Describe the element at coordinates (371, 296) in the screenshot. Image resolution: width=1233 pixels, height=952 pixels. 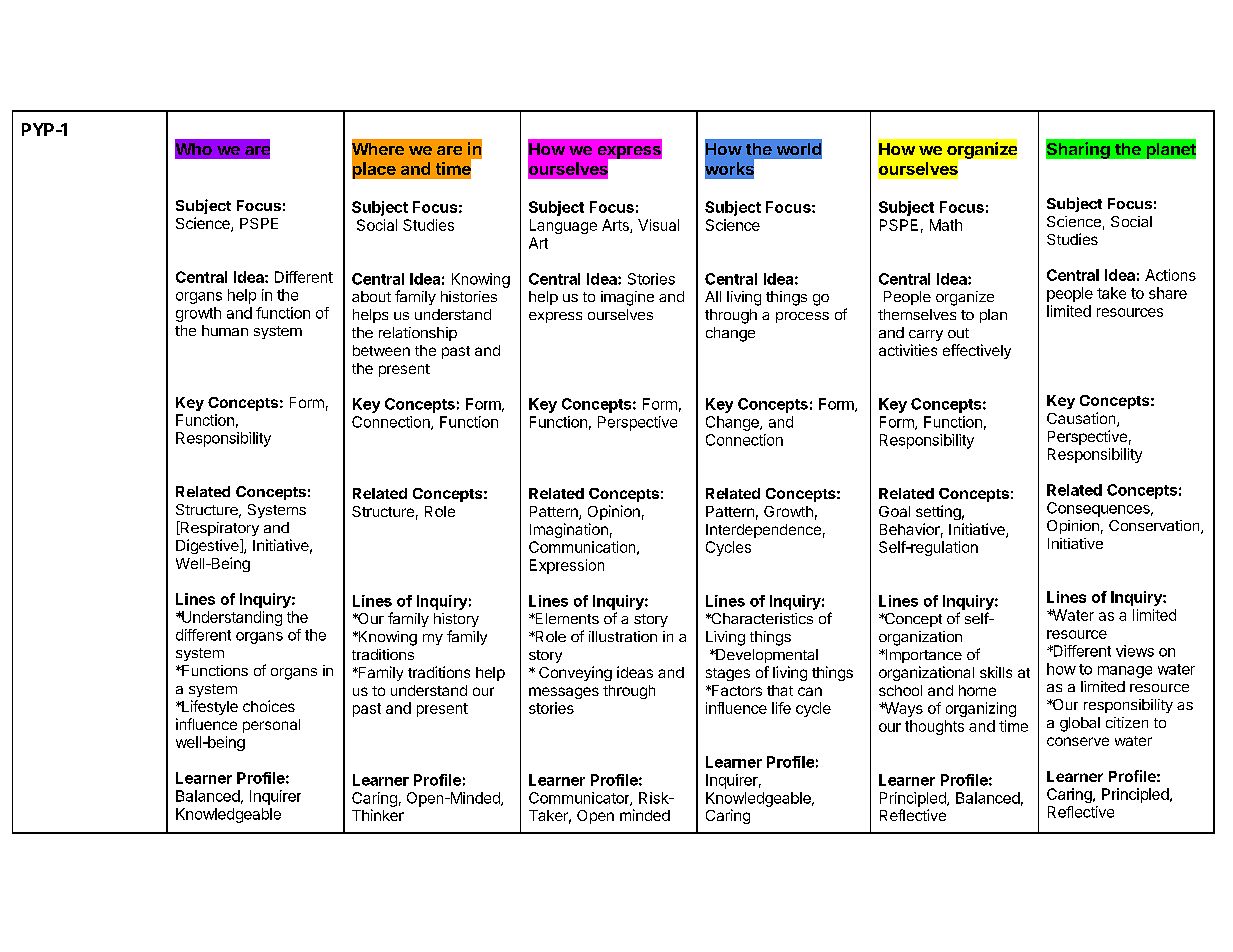
I see `about` at that location.
